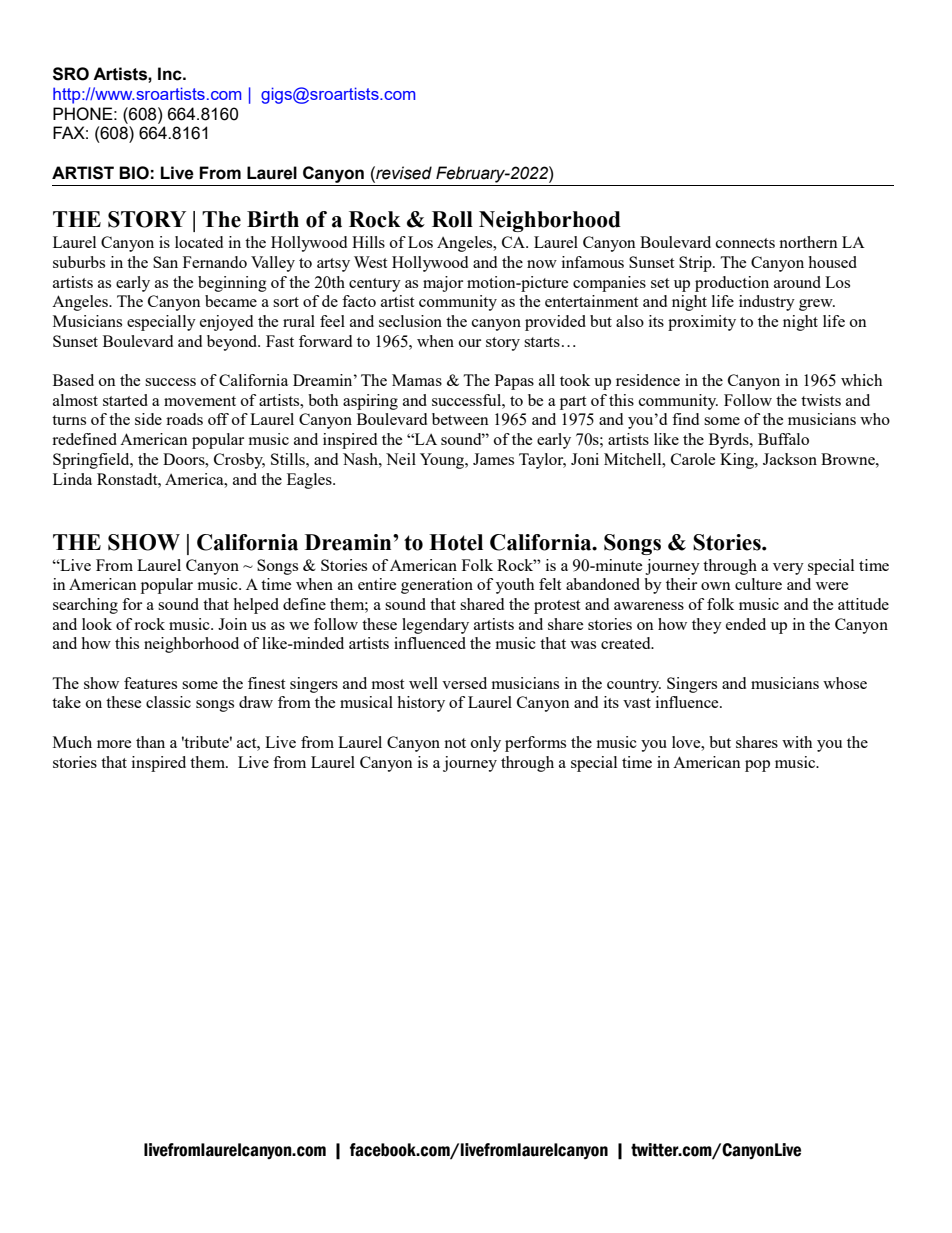 The width and height of the page is (952, 1233). What do you see at coordinates (134, 173) in the page?
I see `BIO` at bounding box center [134, 173].
